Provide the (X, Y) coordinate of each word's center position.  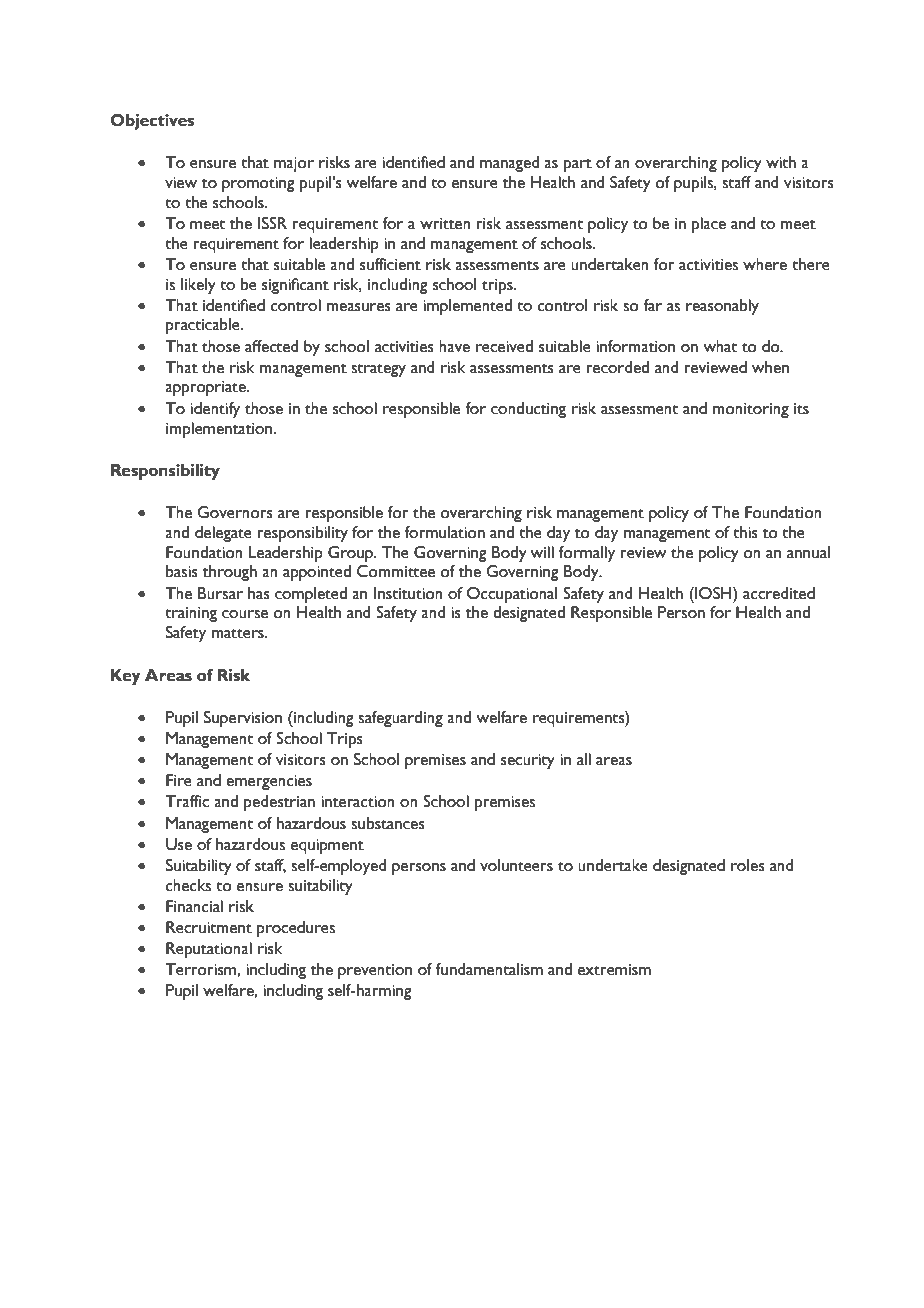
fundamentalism (489, 969)
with (781, 162)
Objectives (152, 122)
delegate (223, 534)
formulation (445, 532)
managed (510, 164)
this (745, 532)
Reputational (209, 950)
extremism (614, 970)
